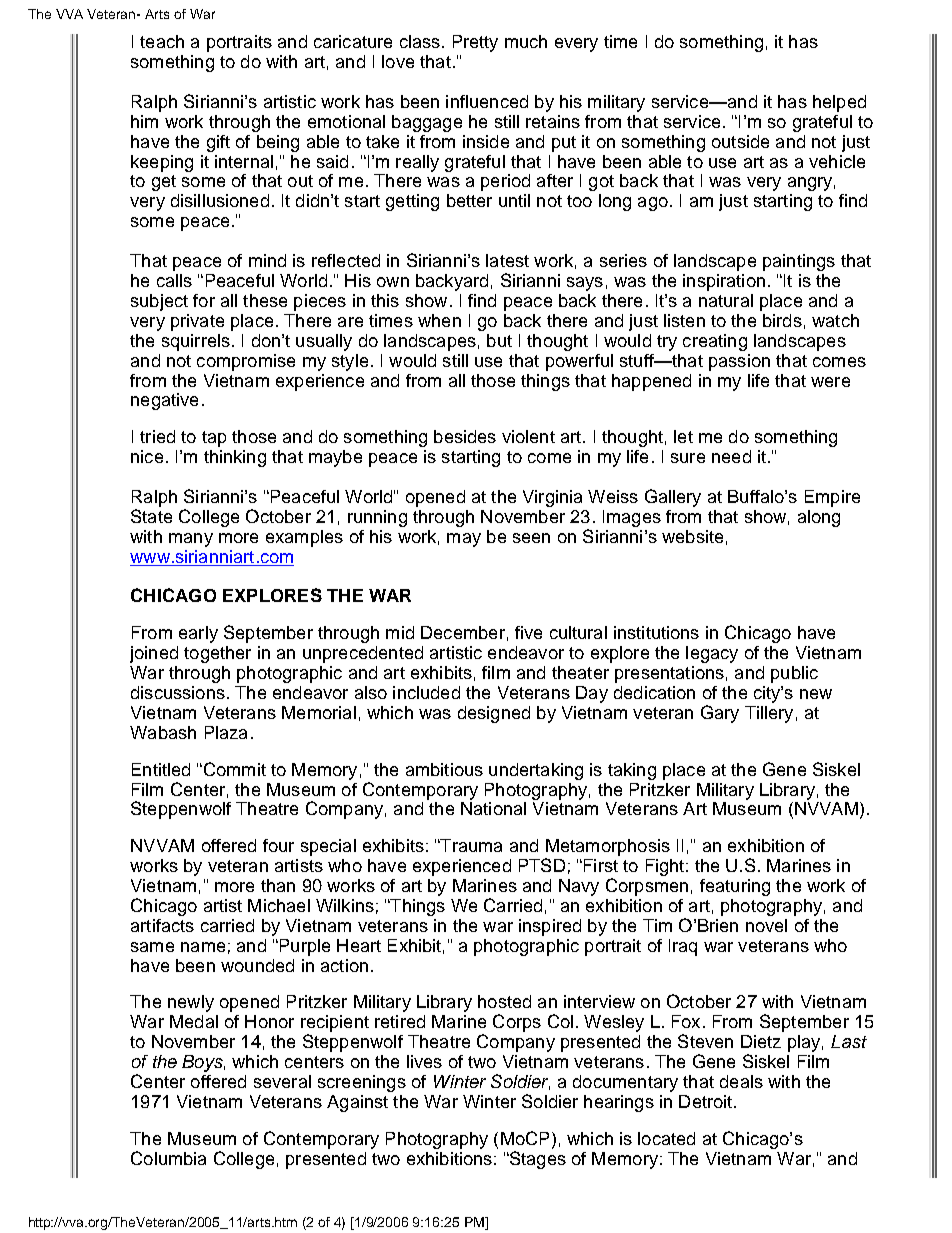  I want to click on need, so click(731, 456).
